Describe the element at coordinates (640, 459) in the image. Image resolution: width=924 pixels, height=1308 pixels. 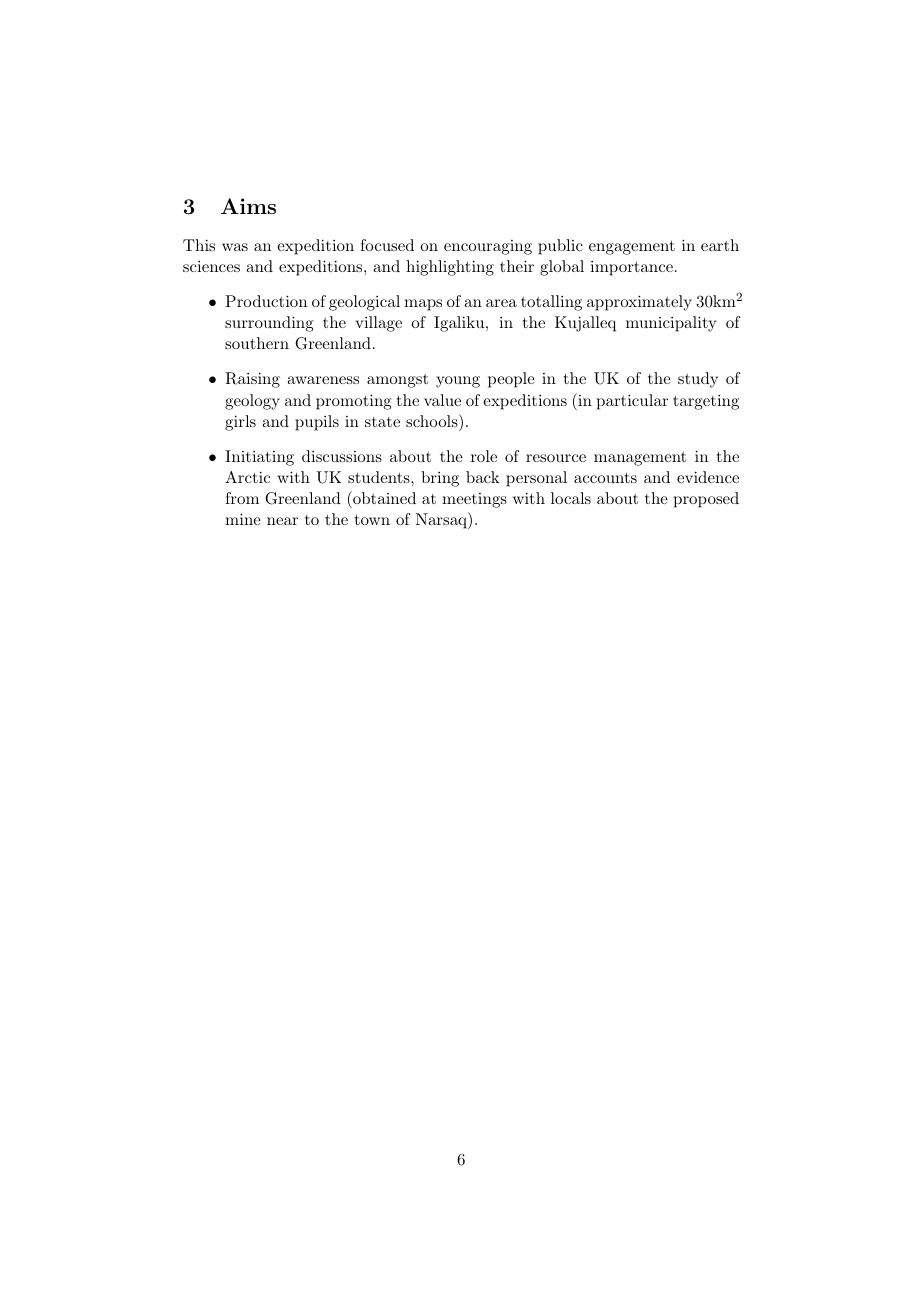
I see `management` at that location.
